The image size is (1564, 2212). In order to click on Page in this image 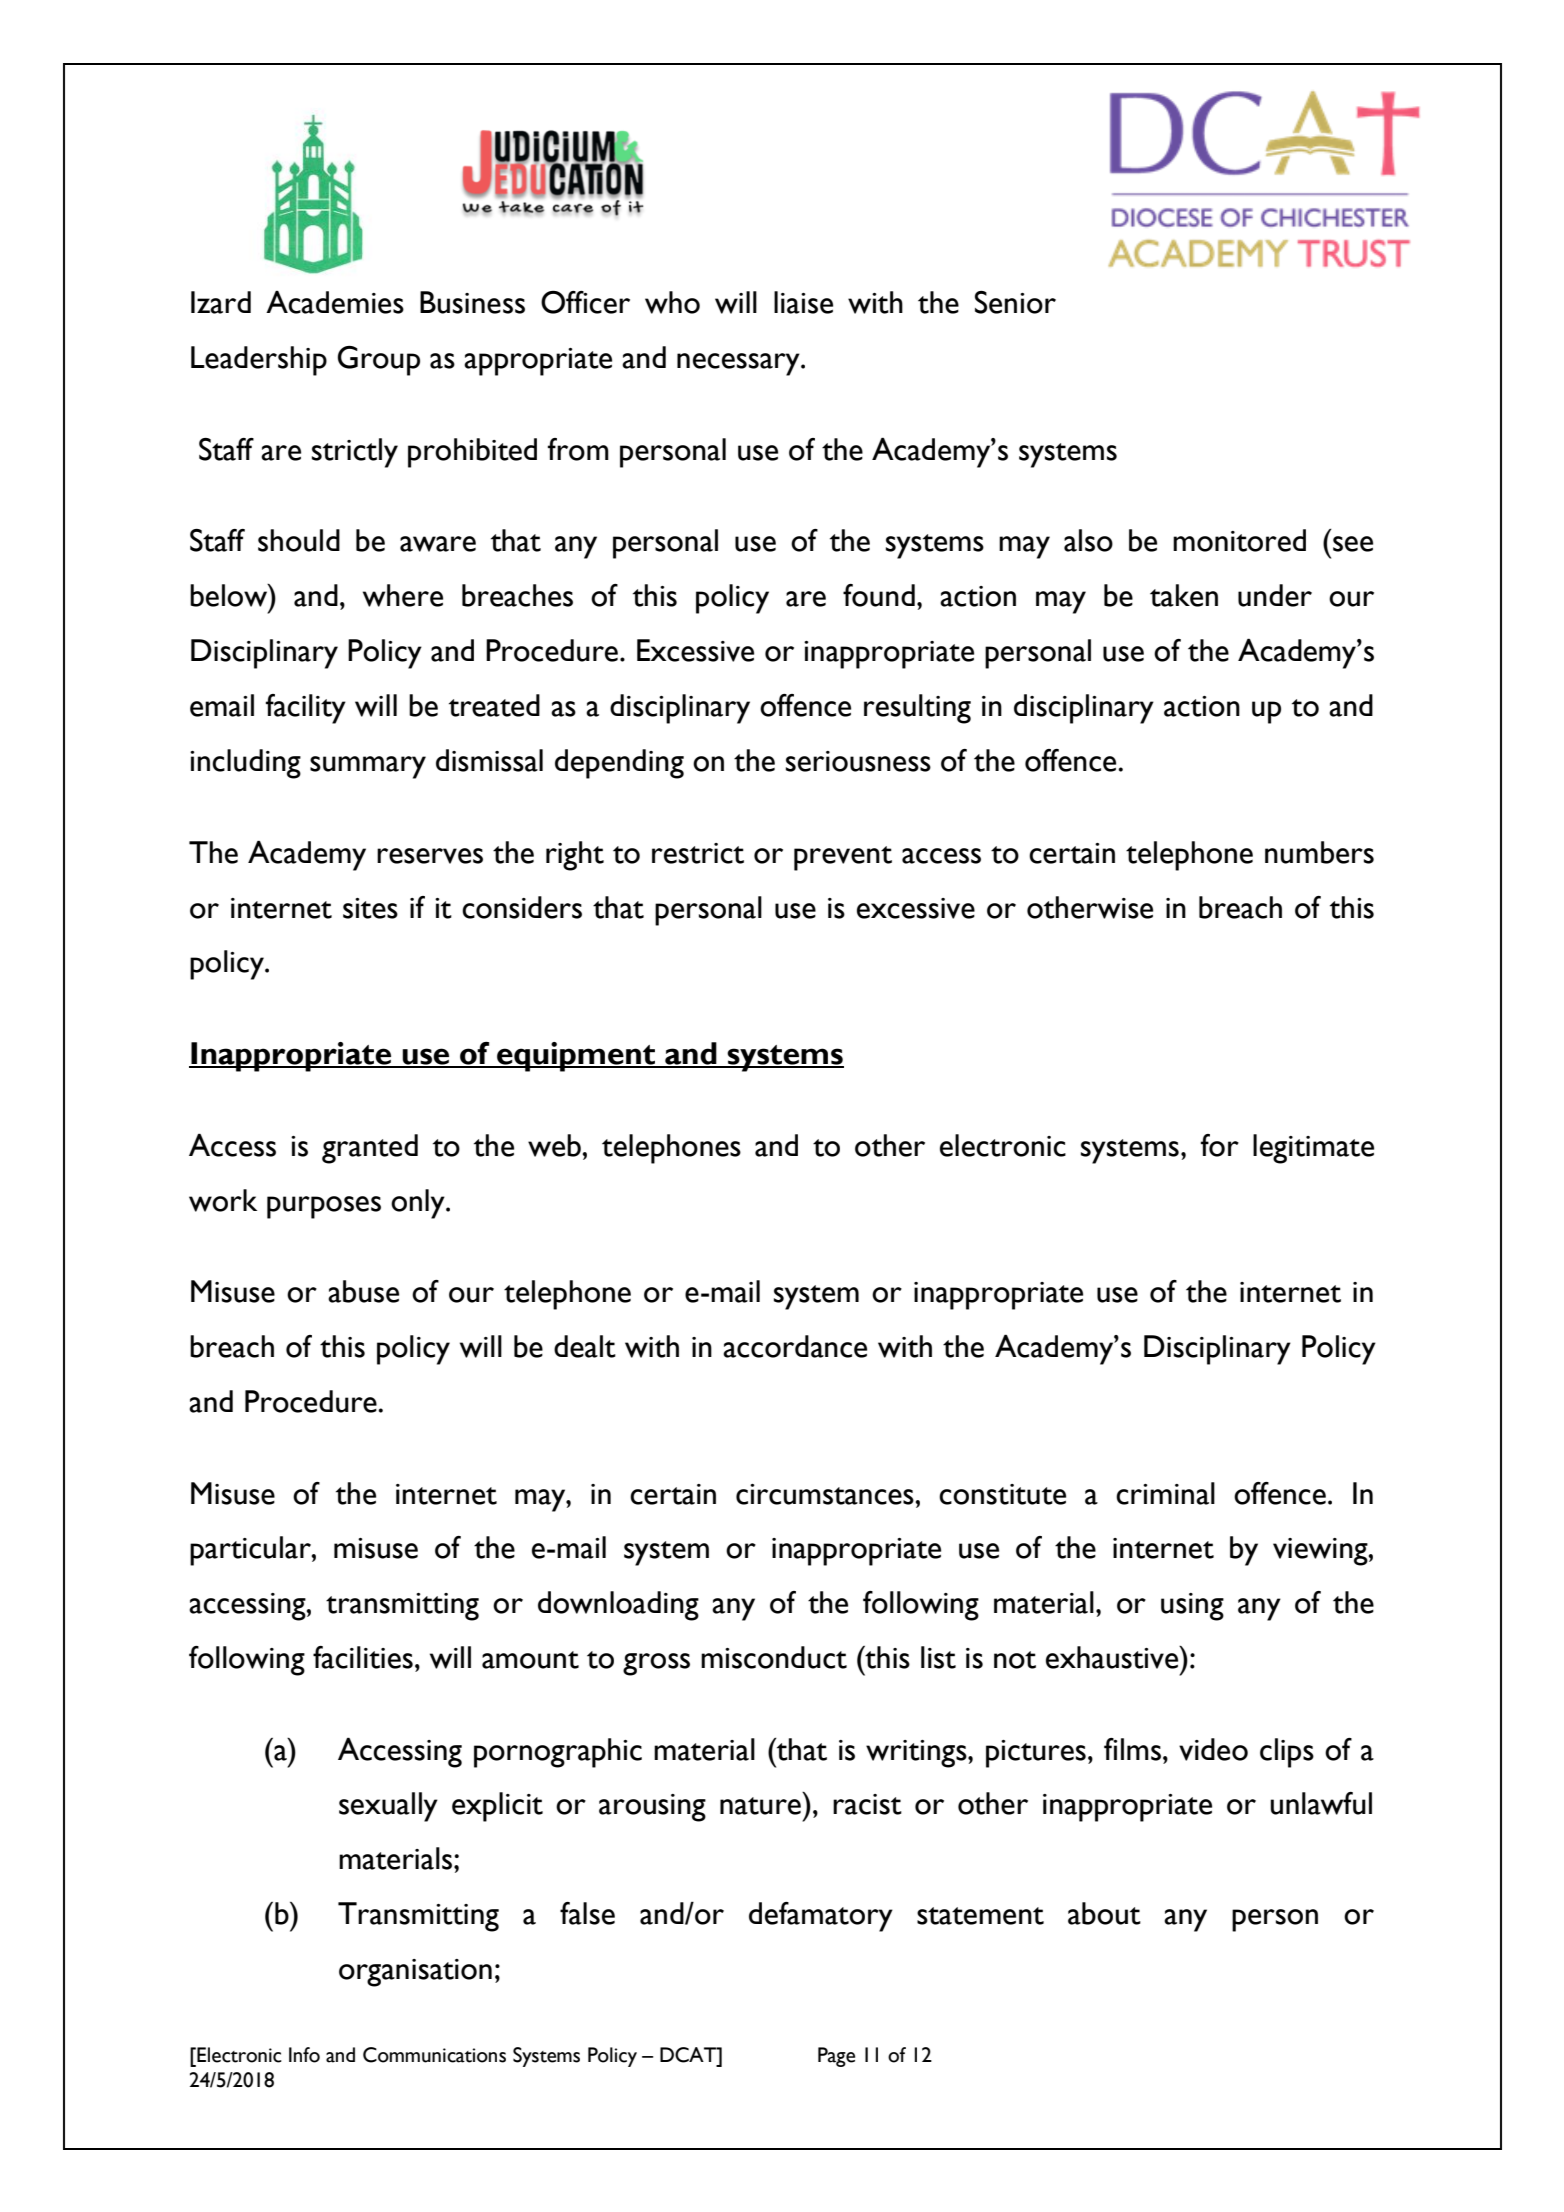, I will do `click(836, 2057)`.
